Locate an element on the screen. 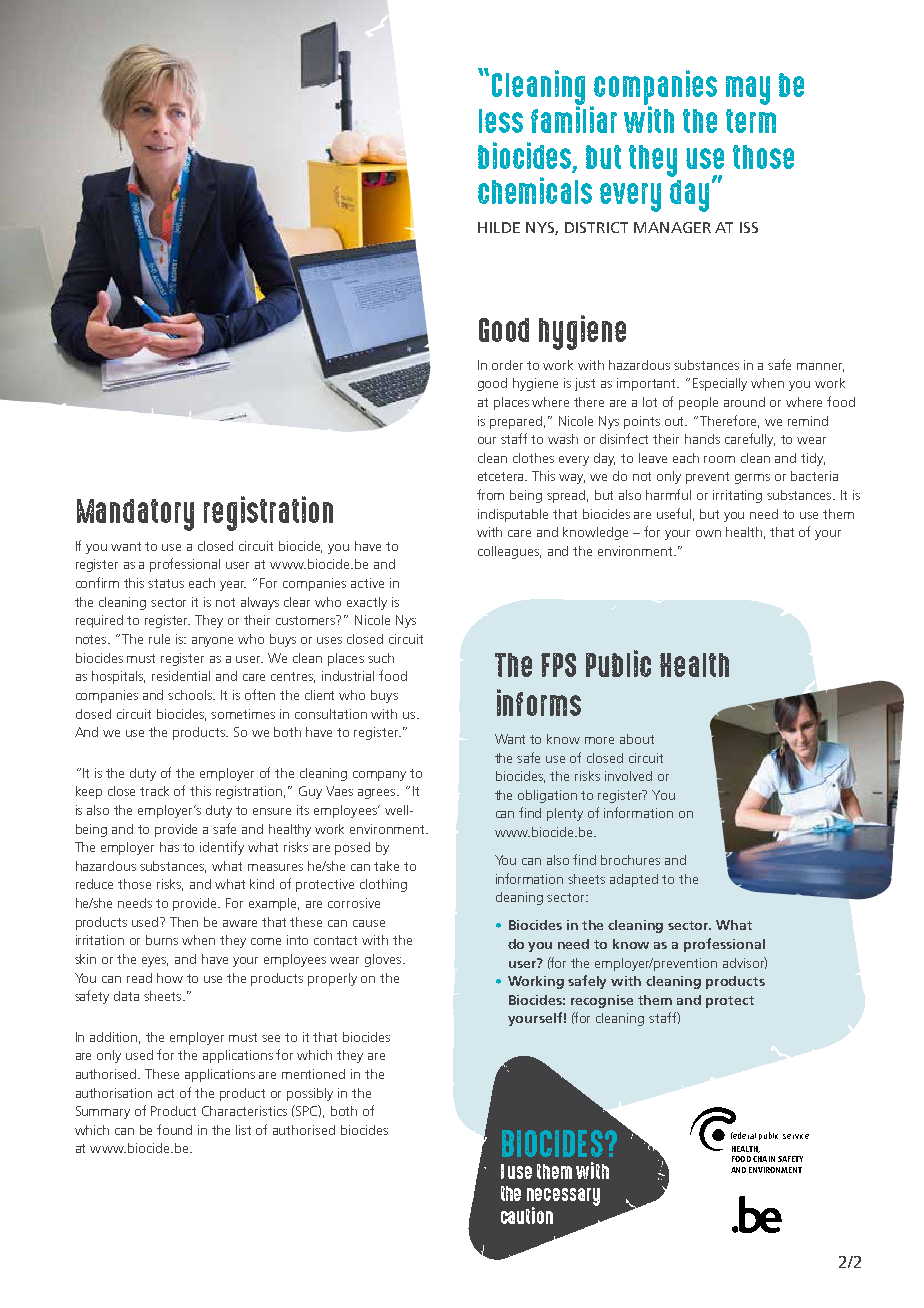 This screenshot has width=924, height=1308. chemicals is located at coordinates (535, 190).
